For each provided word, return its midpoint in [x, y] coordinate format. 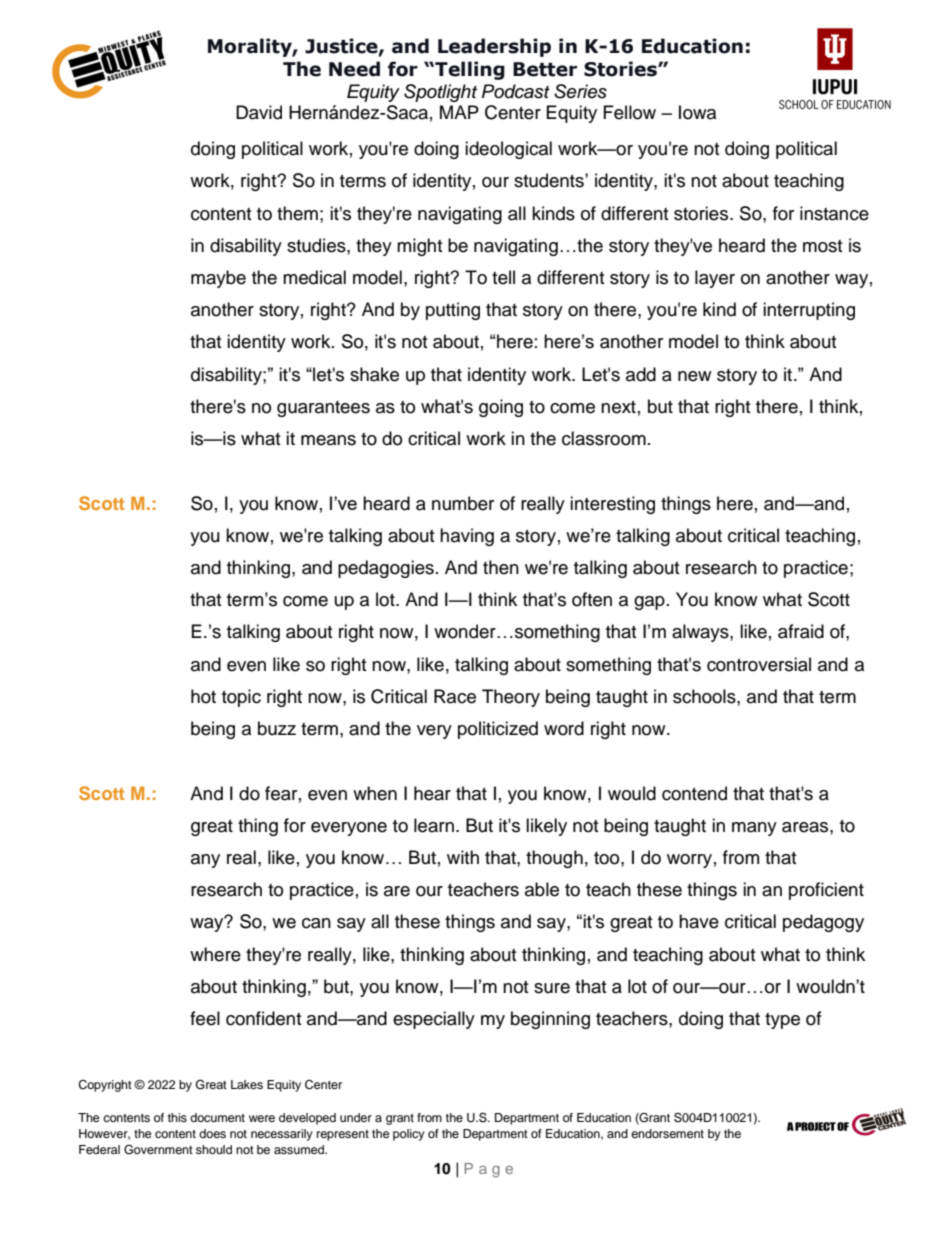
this [177, 1117]
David [259, 112]
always [701, 633]
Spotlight [440, 93]
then [501, 567]
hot [203, 696]
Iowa [697, 112]
